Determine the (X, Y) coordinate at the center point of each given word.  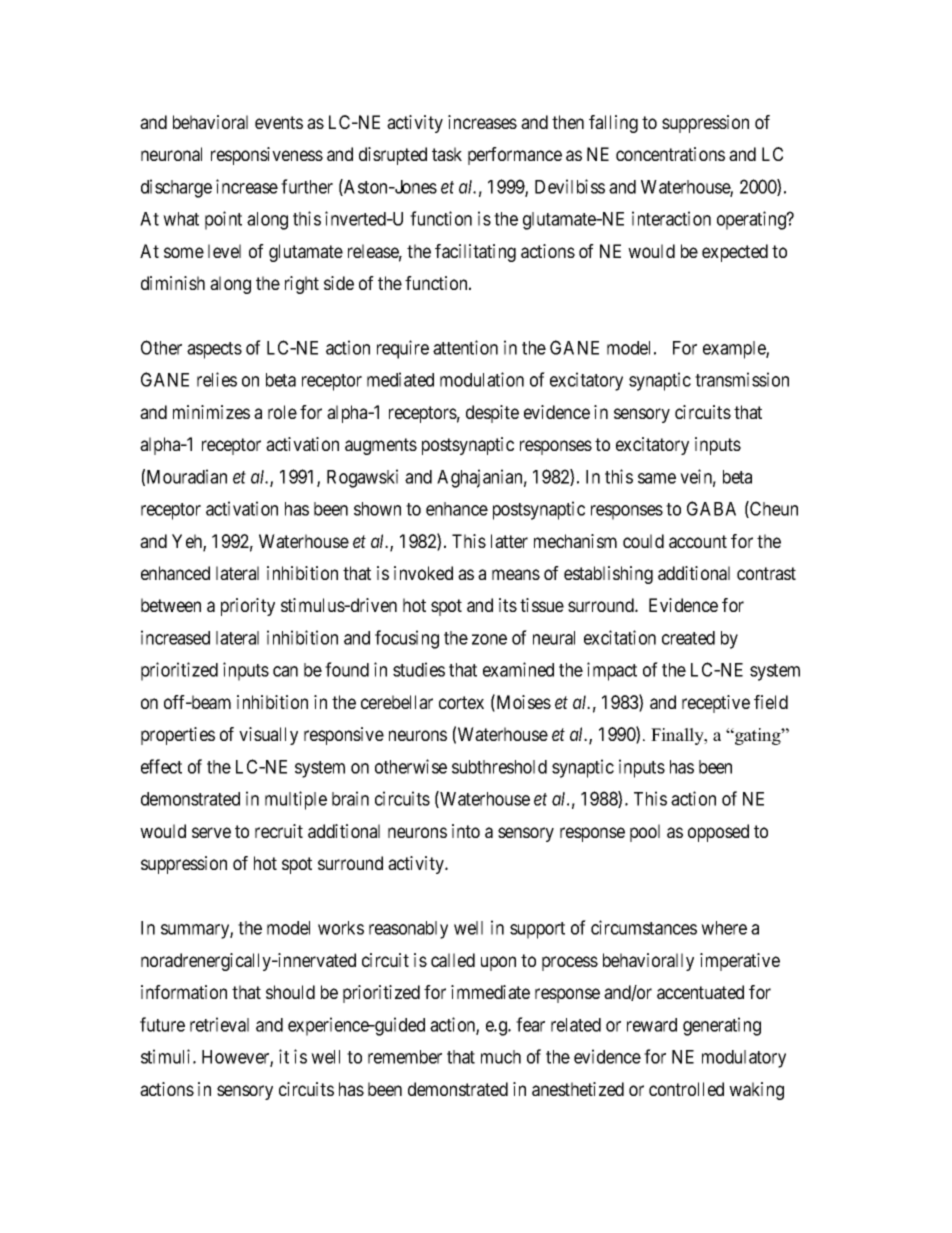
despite (492, 414)
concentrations (670, 154)
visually (268, 736)
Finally (678, 736)
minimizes (211, 412)
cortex (461, 702)
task (447, 154)
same (657, 478)
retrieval (219, 1024)
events (279, 122)
